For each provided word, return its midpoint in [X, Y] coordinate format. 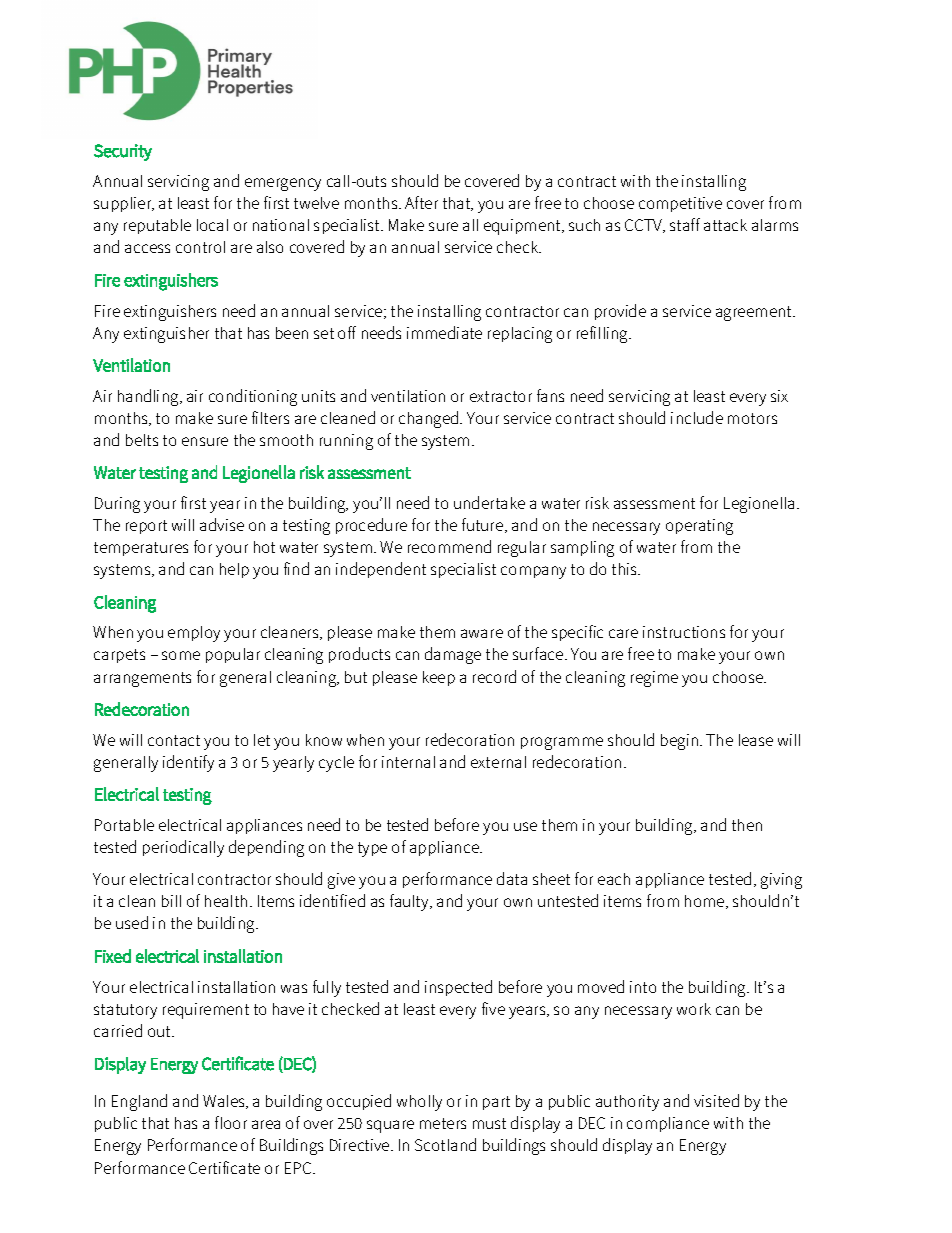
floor [231, 1122]
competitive [680, 204]
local [212, 225]
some [181, 655]
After [421, 202]
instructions [684, 632]
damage [453, 655]
